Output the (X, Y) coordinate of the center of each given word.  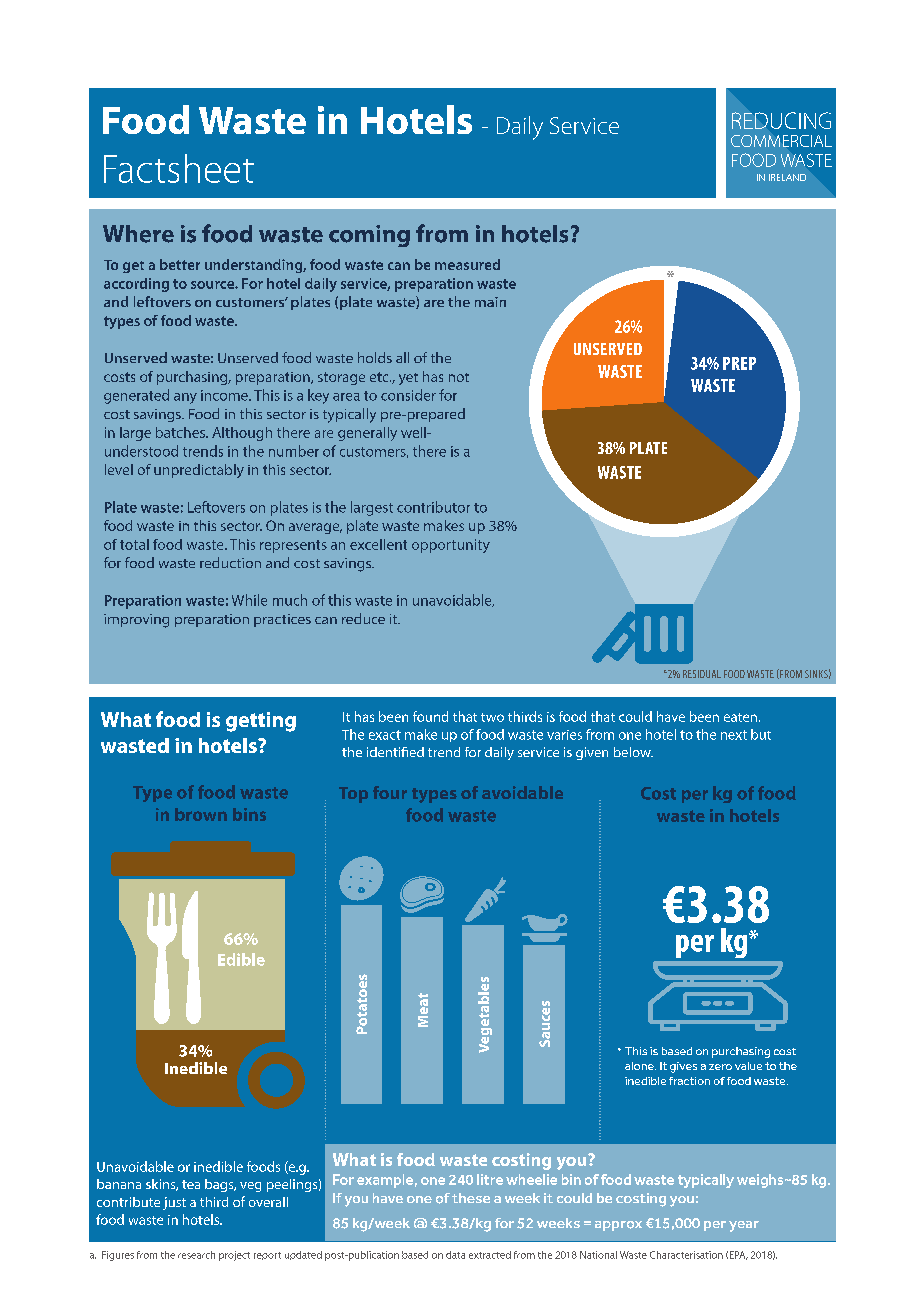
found (430, 716)
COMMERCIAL (781, 141)
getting (261, 722)
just (174, 1203)
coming (369, 236)
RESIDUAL (702, 674)
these (471, 1198)
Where (138, 234)
